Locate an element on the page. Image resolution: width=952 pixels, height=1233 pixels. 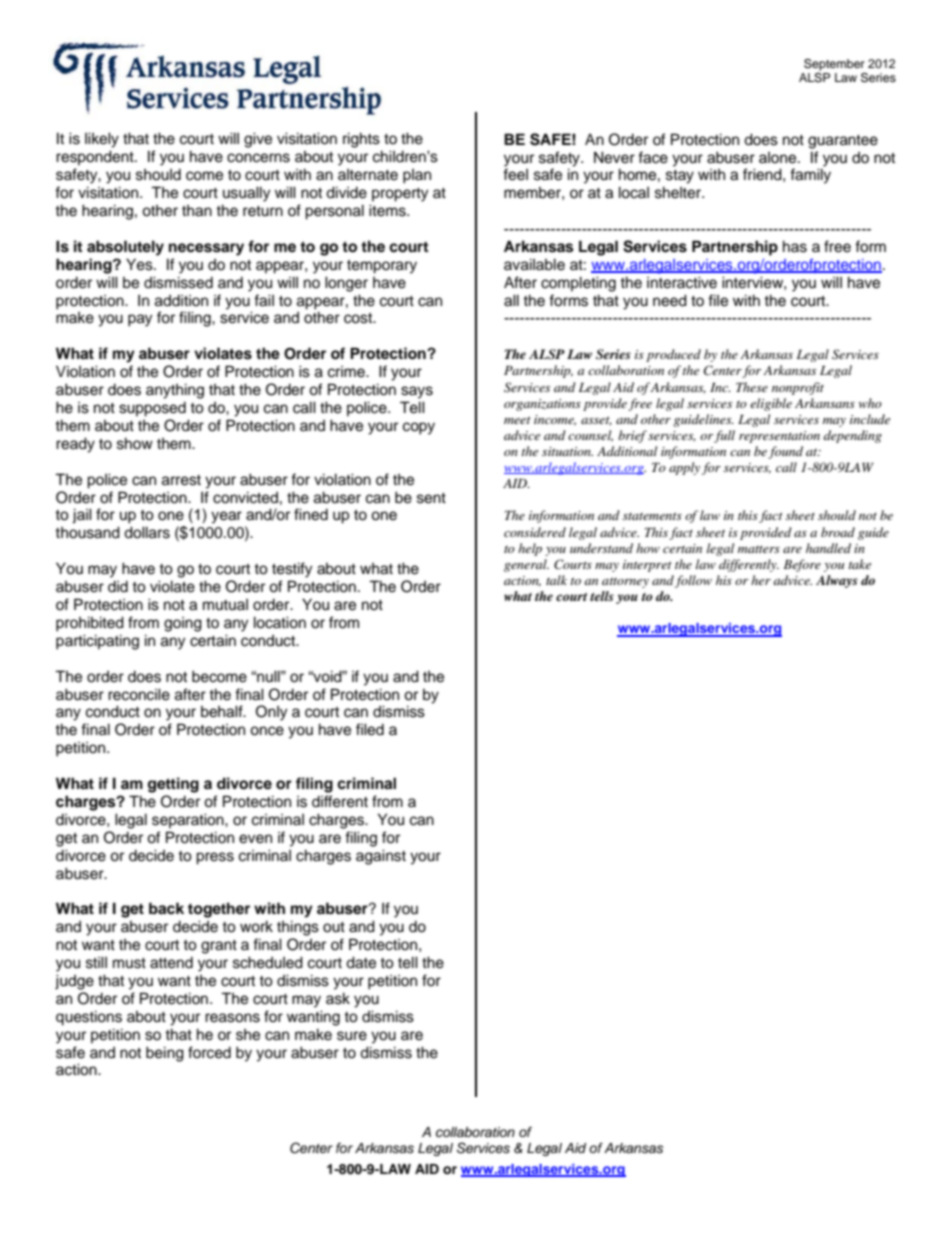
date is located at coordinates (361, 962).
